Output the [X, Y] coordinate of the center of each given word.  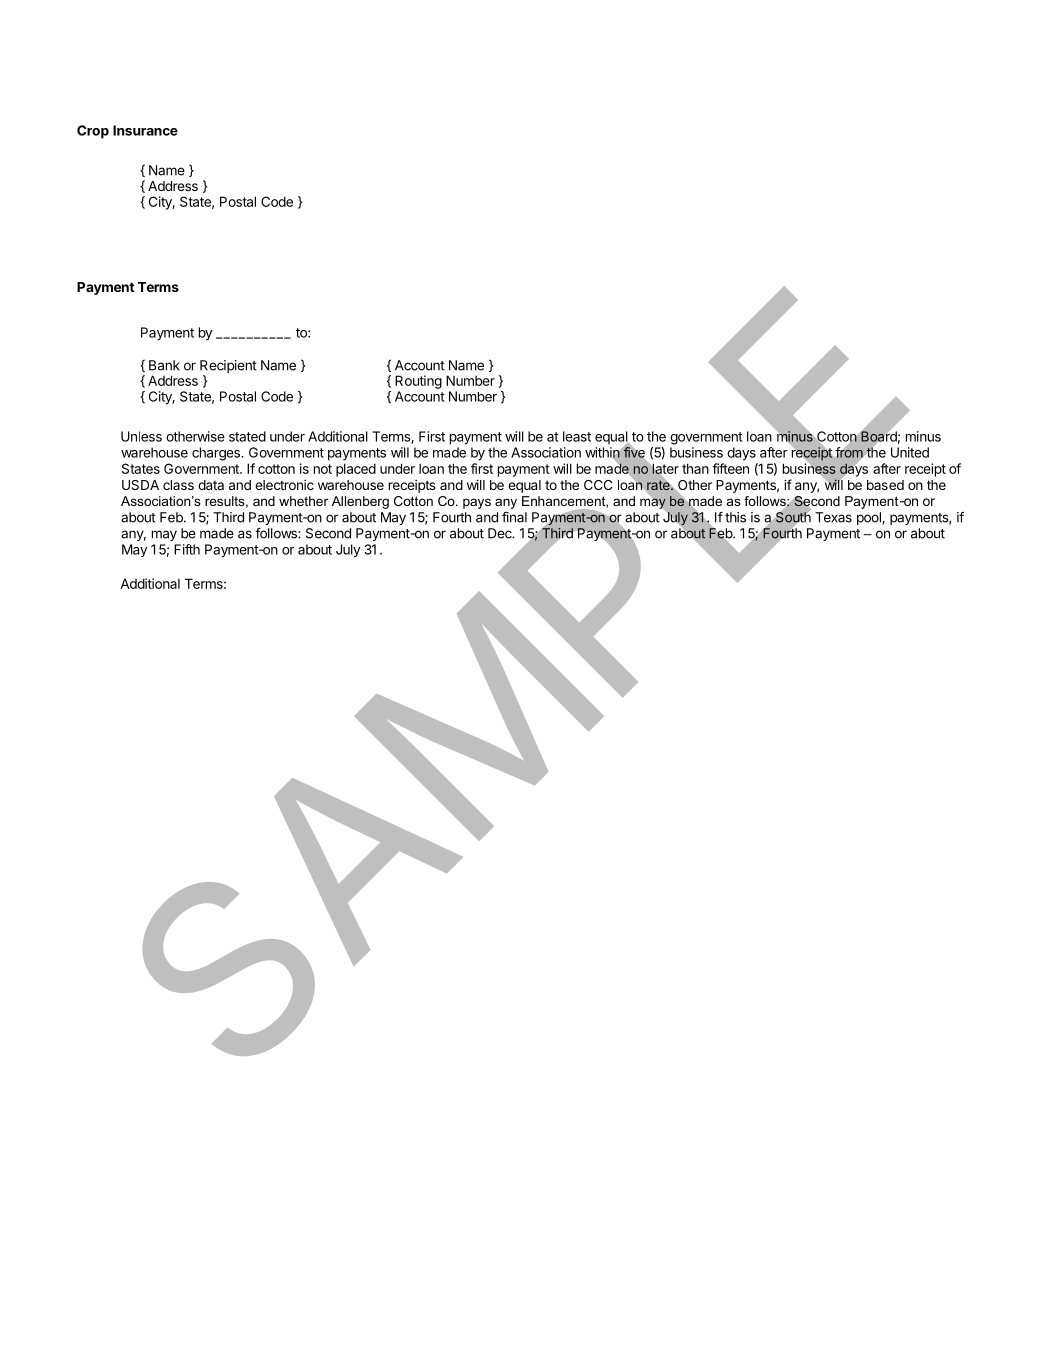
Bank [164, 365]
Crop [93, 132]
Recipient [228, 366]
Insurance [145, 130]
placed [356, 470]
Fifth [187, 549]
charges [217, 454]
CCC [598, 485]
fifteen [730, 468]
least [577, 436]
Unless [141, 436]
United [910, 452]
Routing [418, 382]
